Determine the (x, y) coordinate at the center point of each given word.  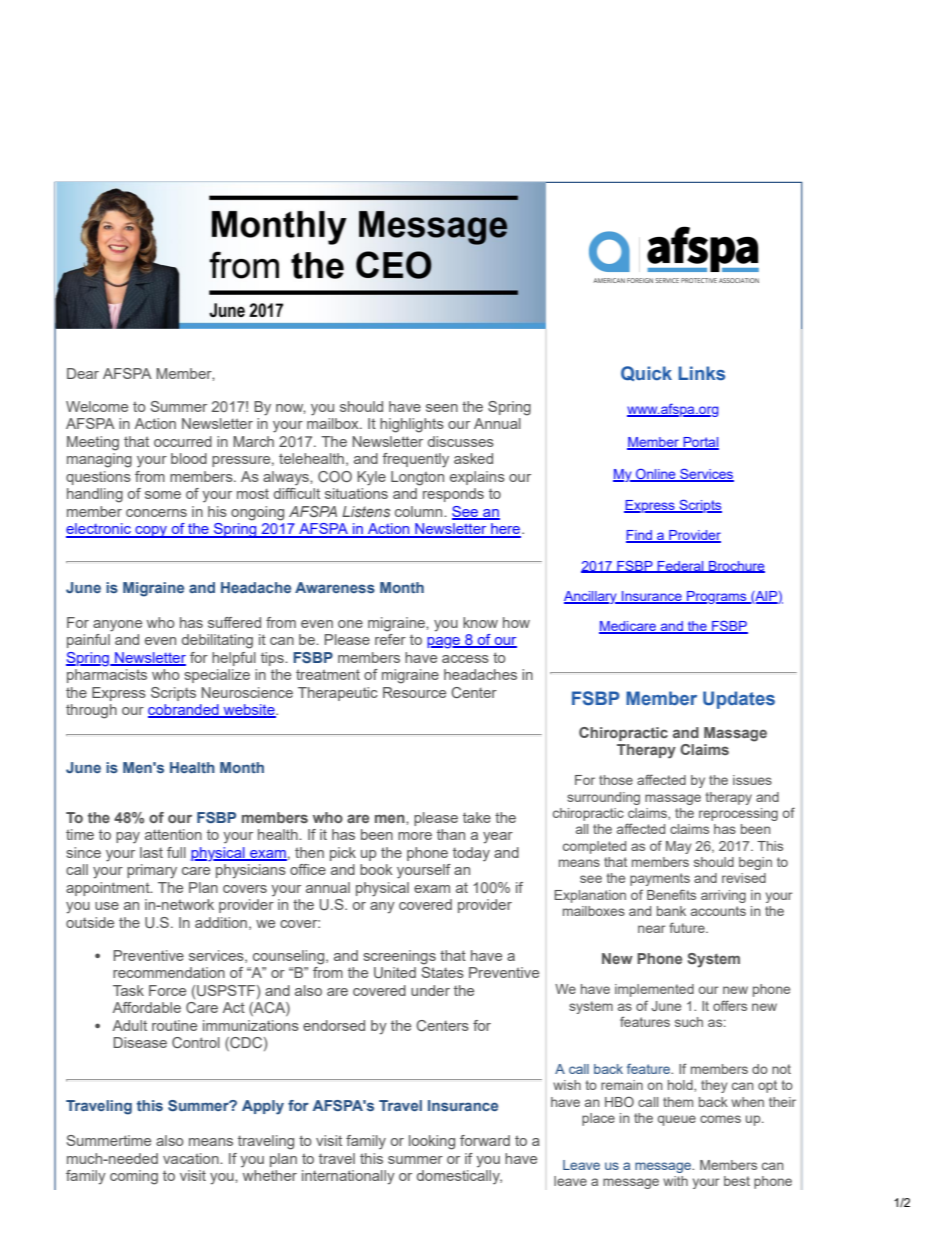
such (689, 1022)
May (679, 847)
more (415, 836)
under (430, 990)
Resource (414, 692)
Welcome (97, 406)
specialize (217, 676)
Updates (739, 700)
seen (442, 408)
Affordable (147, 1007)
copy (151, 532)
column (420, 511)
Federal (681, 567)
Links (701, 373)
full (176, 852)
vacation (192, 1158)
